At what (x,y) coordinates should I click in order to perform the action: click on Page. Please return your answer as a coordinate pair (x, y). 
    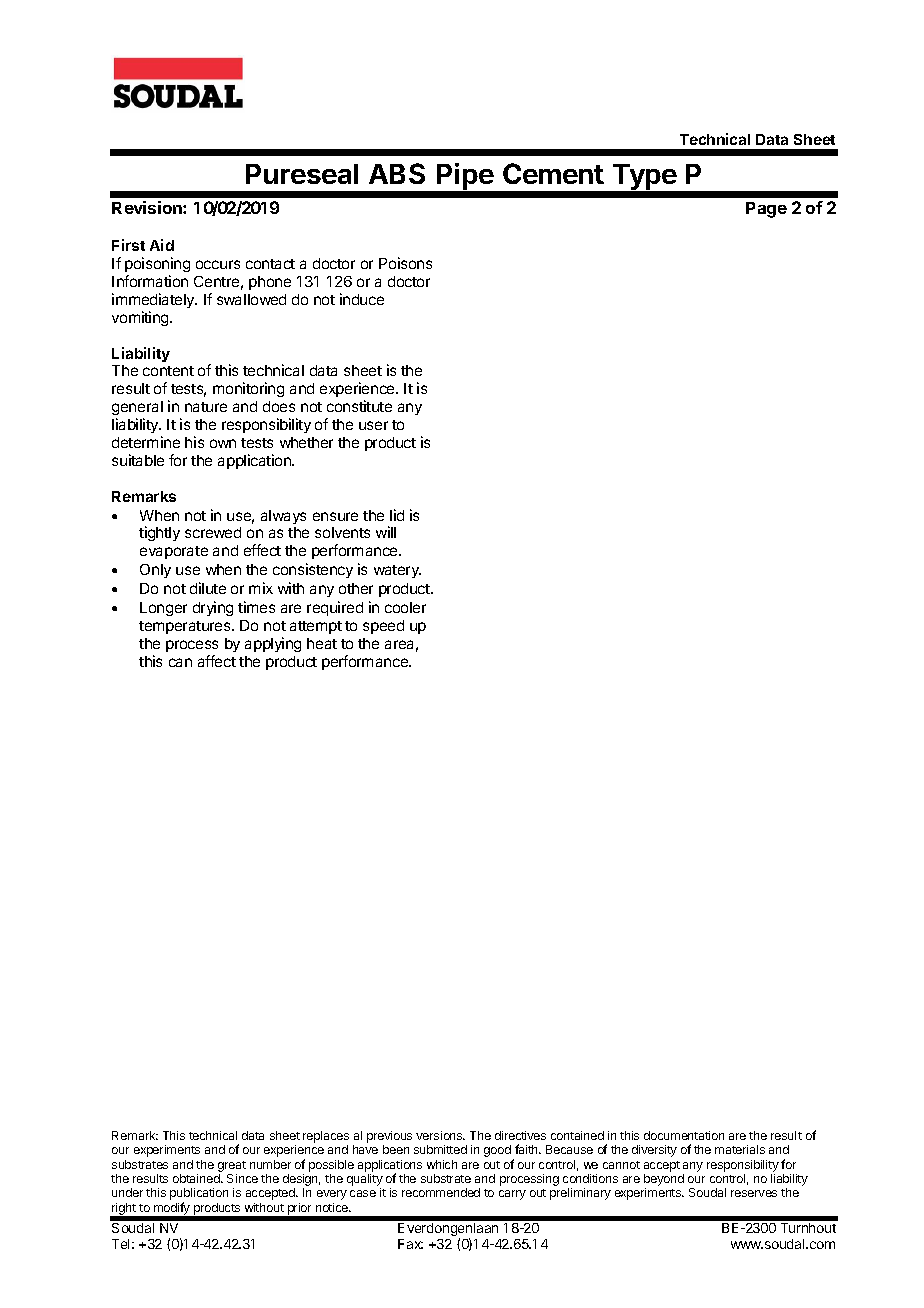
    Looking at the image, I should click on (766, 210).
